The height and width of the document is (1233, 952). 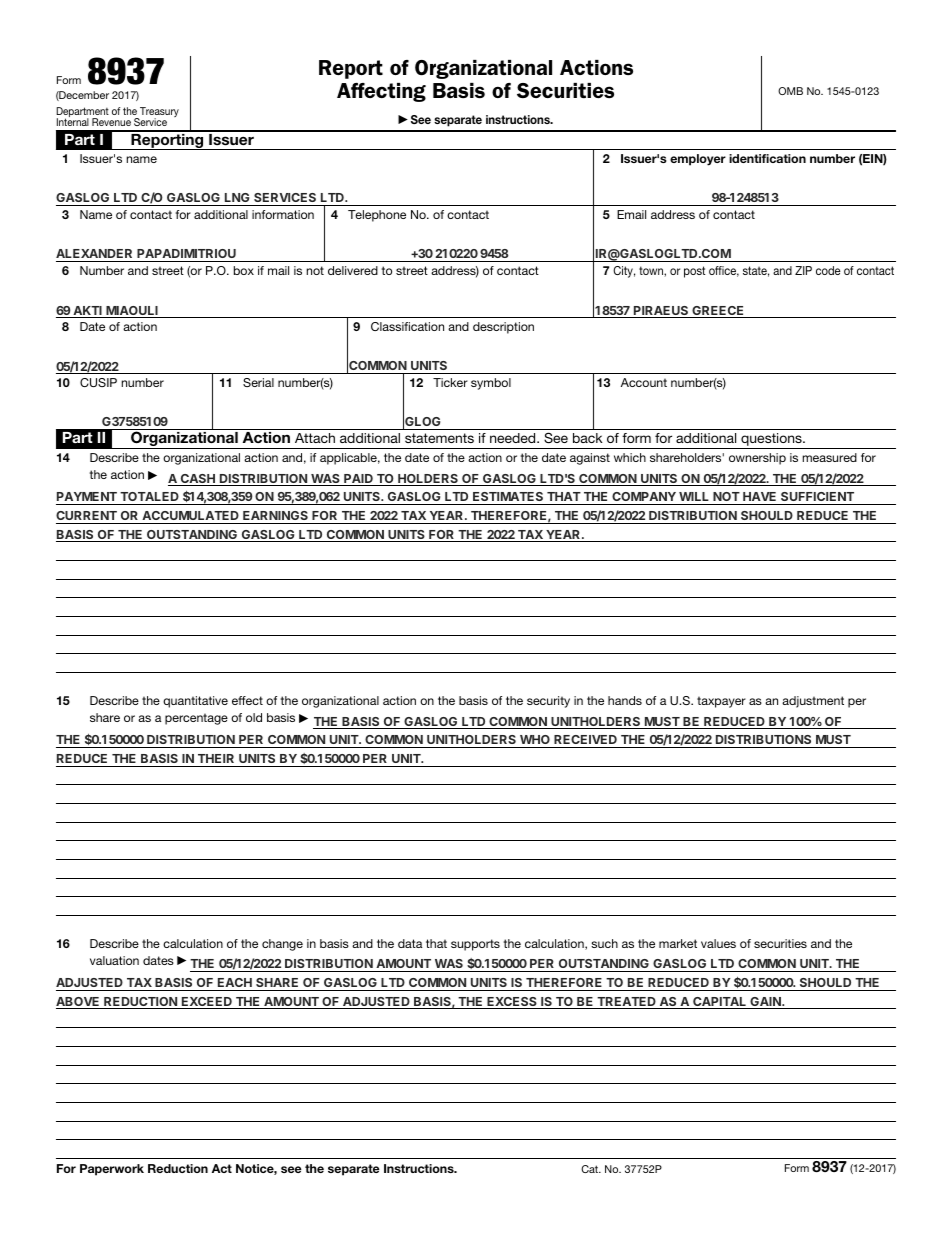 What do you see at coordinates (475, 945) in the document?
I see `supports` at bounding box center [475, 945].
